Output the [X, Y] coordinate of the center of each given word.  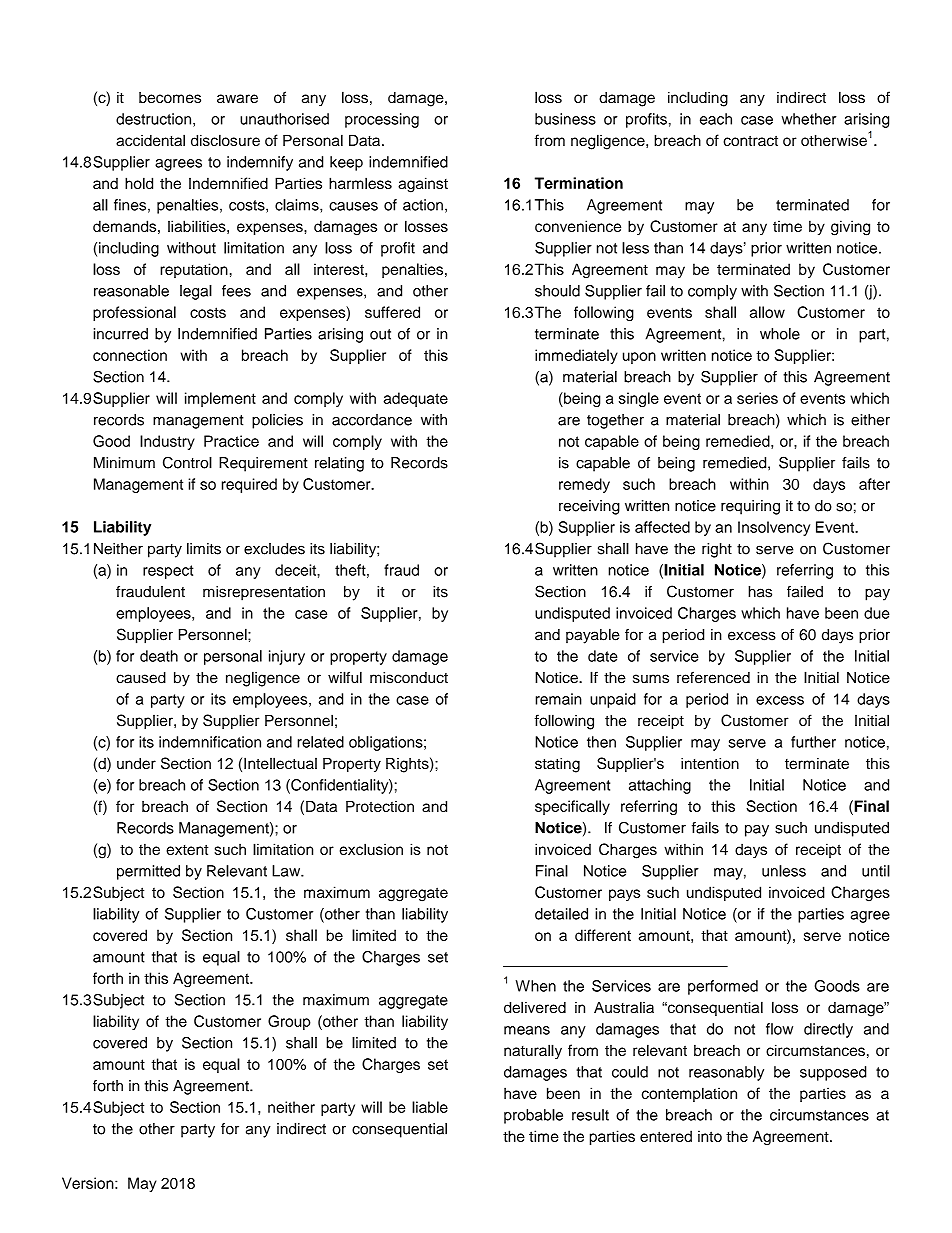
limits [204, 549]
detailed [561, 914]
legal [196, 292]
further [813, 742]
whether [808, 119]
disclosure [225, 140]
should [557, 291]
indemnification [210, 742]
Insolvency [774, 528]
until [876, 871]
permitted [148, 872]
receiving [589, 507]
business [565, 119]
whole [780, 334]
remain [558, 699]
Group [289, 1022]
